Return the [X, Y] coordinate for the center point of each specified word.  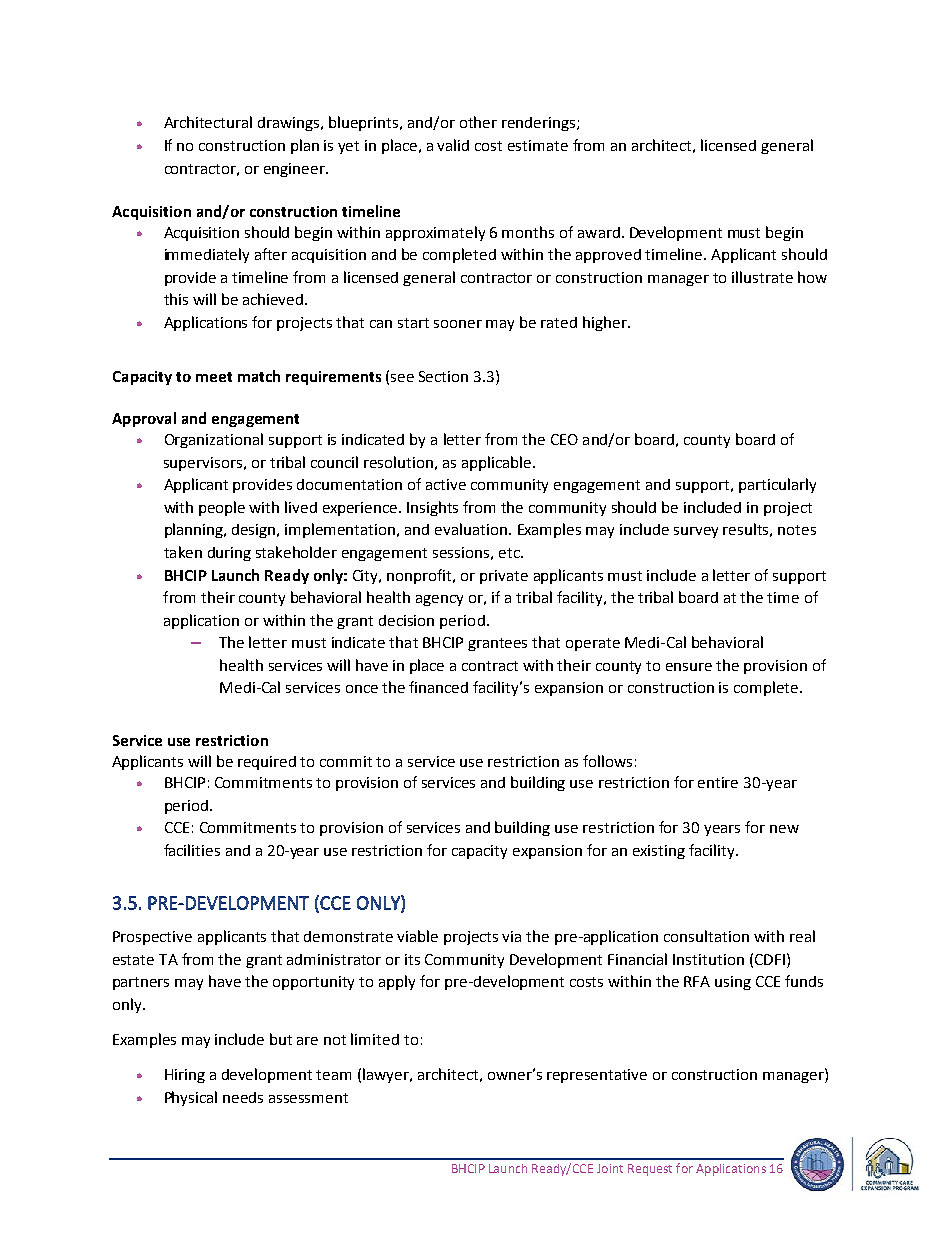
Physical [191, 1098]
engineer [296, 170]
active [446, 484]
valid [453, 145]
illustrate [762, 277]
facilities [192, 850]
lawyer [387, 1075]
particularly [777, 485]
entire [718, 782]
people [222, 508]
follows [607, 761]
